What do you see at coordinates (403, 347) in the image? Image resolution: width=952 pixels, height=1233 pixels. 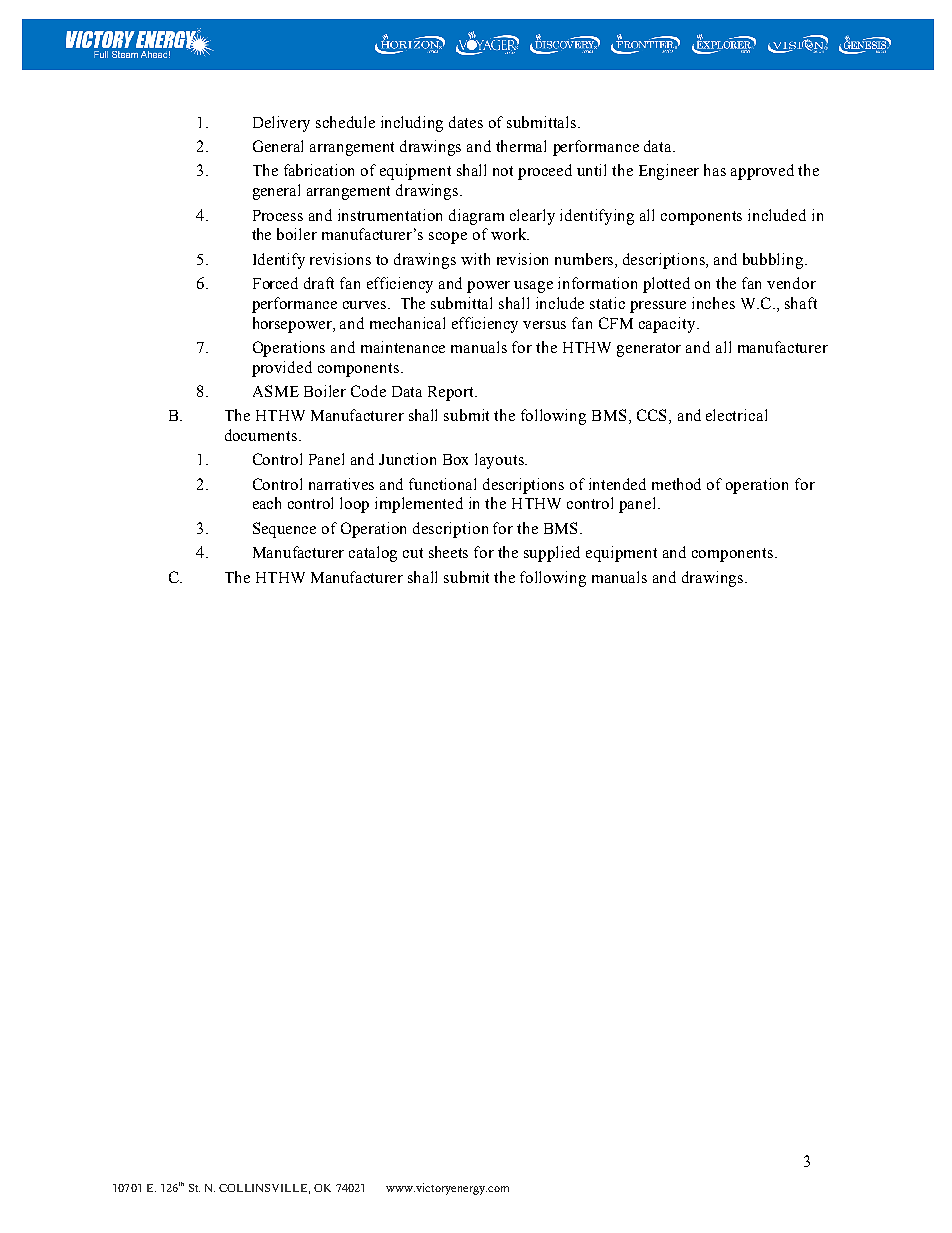 I see `maintenance` at bounding box center [403, 347].
